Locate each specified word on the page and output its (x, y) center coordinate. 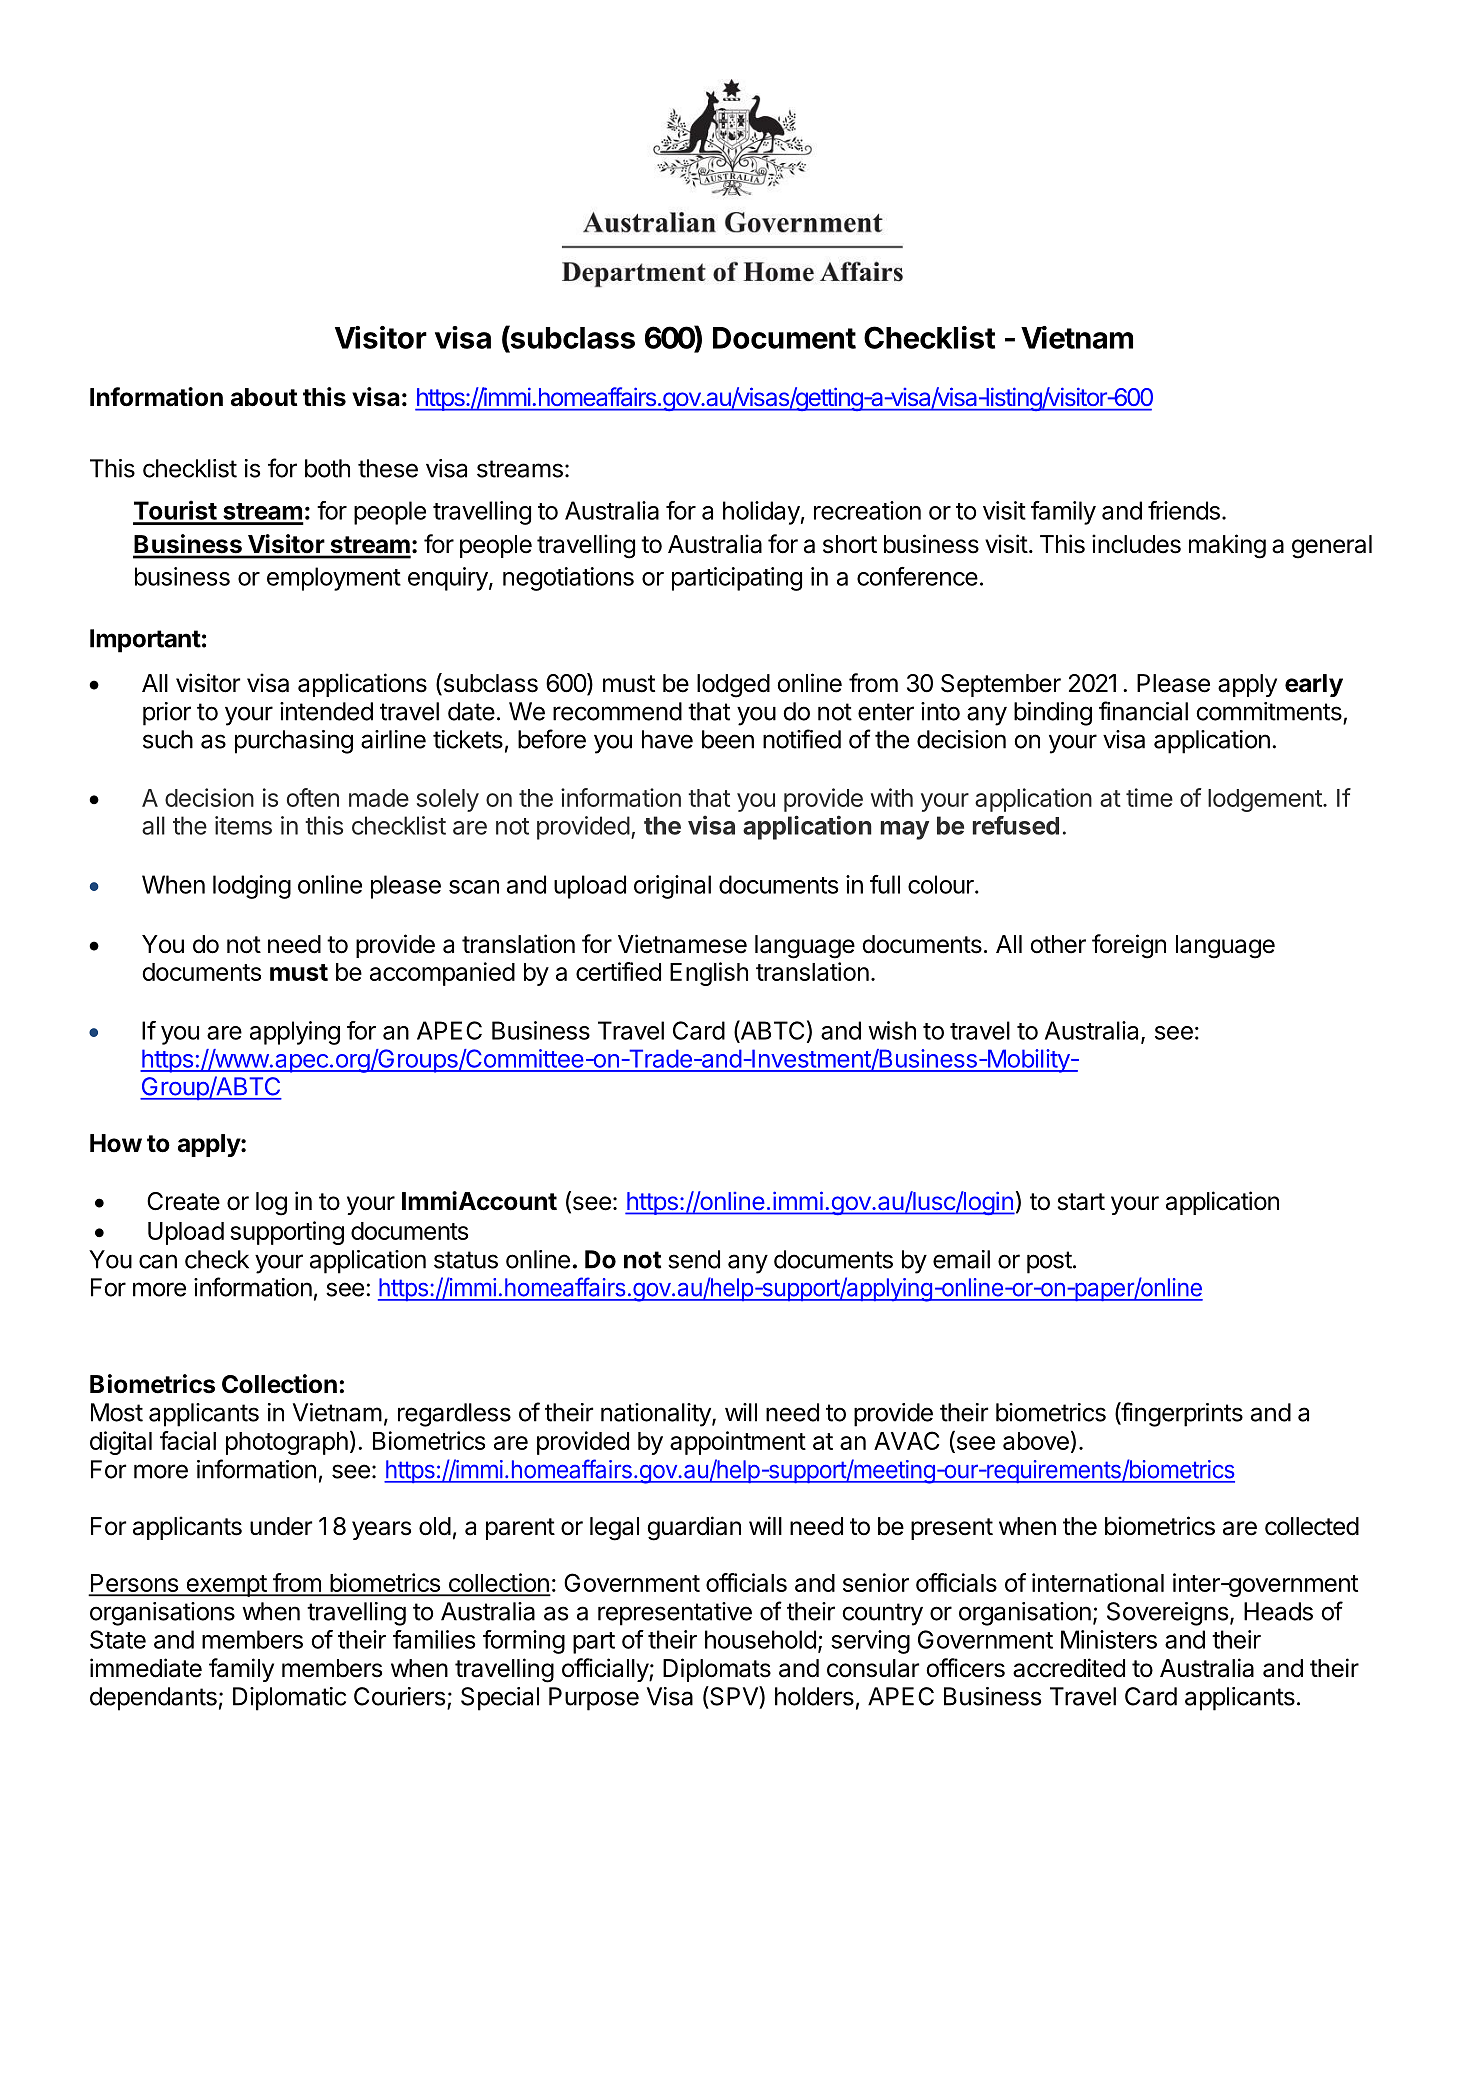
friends (1184, 510)
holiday (761, 513)
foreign (1129, 946)
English (709, 974)
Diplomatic (289, 1699)
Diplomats (717, 1670)
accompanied (442, 974)
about (264, 397)
